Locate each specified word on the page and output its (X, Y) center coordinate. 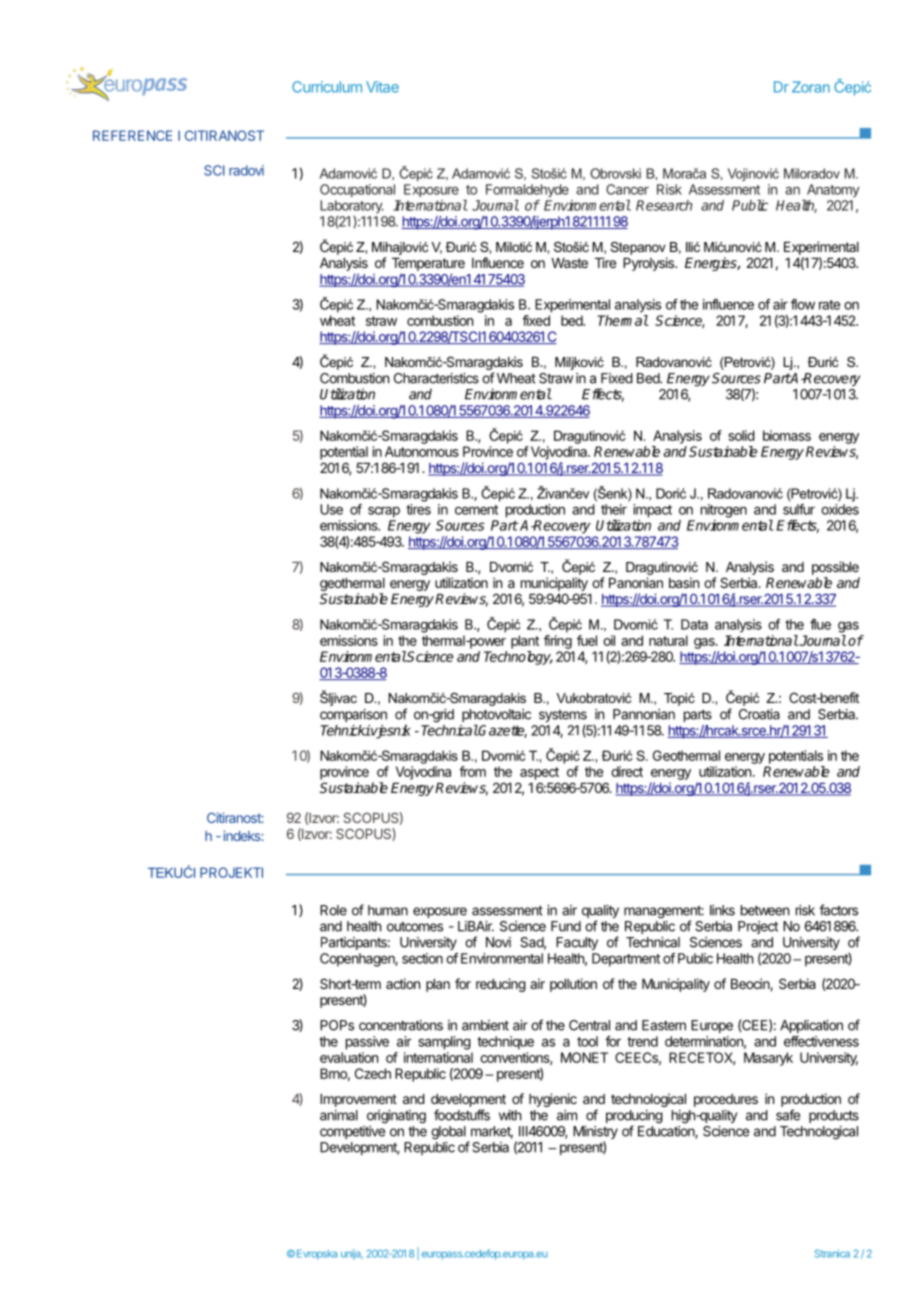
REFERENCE (132, 135)
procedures (726, 1100)
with (510, 1115)
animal (339, 1115)
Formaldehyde (527, 190)
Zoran (811, 87)
